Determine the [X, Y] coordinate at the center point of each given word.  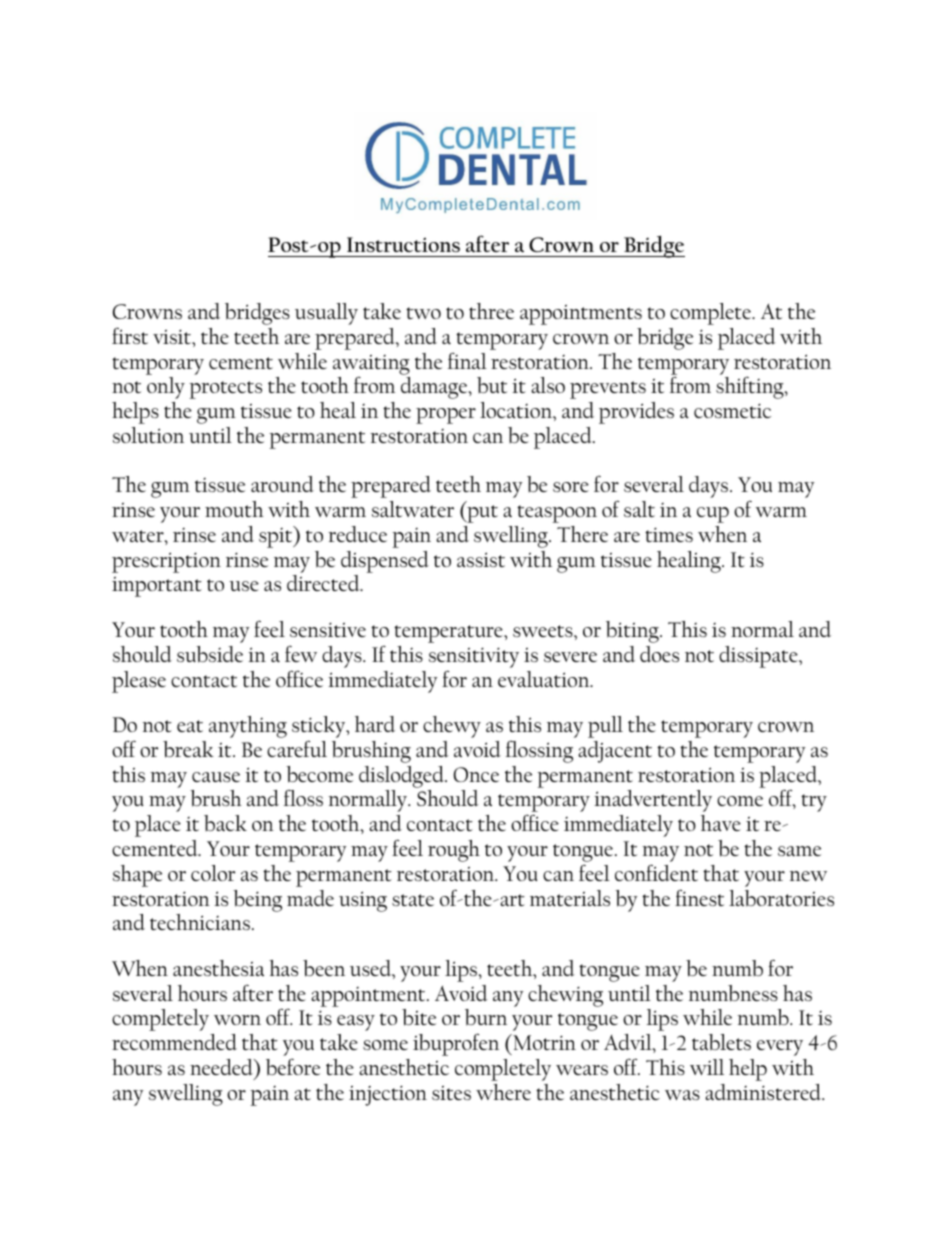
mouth [234, 509]
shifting [751, 387]
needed [222, 1067]
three [491, 311]
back [225, 823]
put [481, 514]
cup [713, 515]
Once [476, 774]
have [721, 823]
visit [173, 336]
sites [451, 1093]
